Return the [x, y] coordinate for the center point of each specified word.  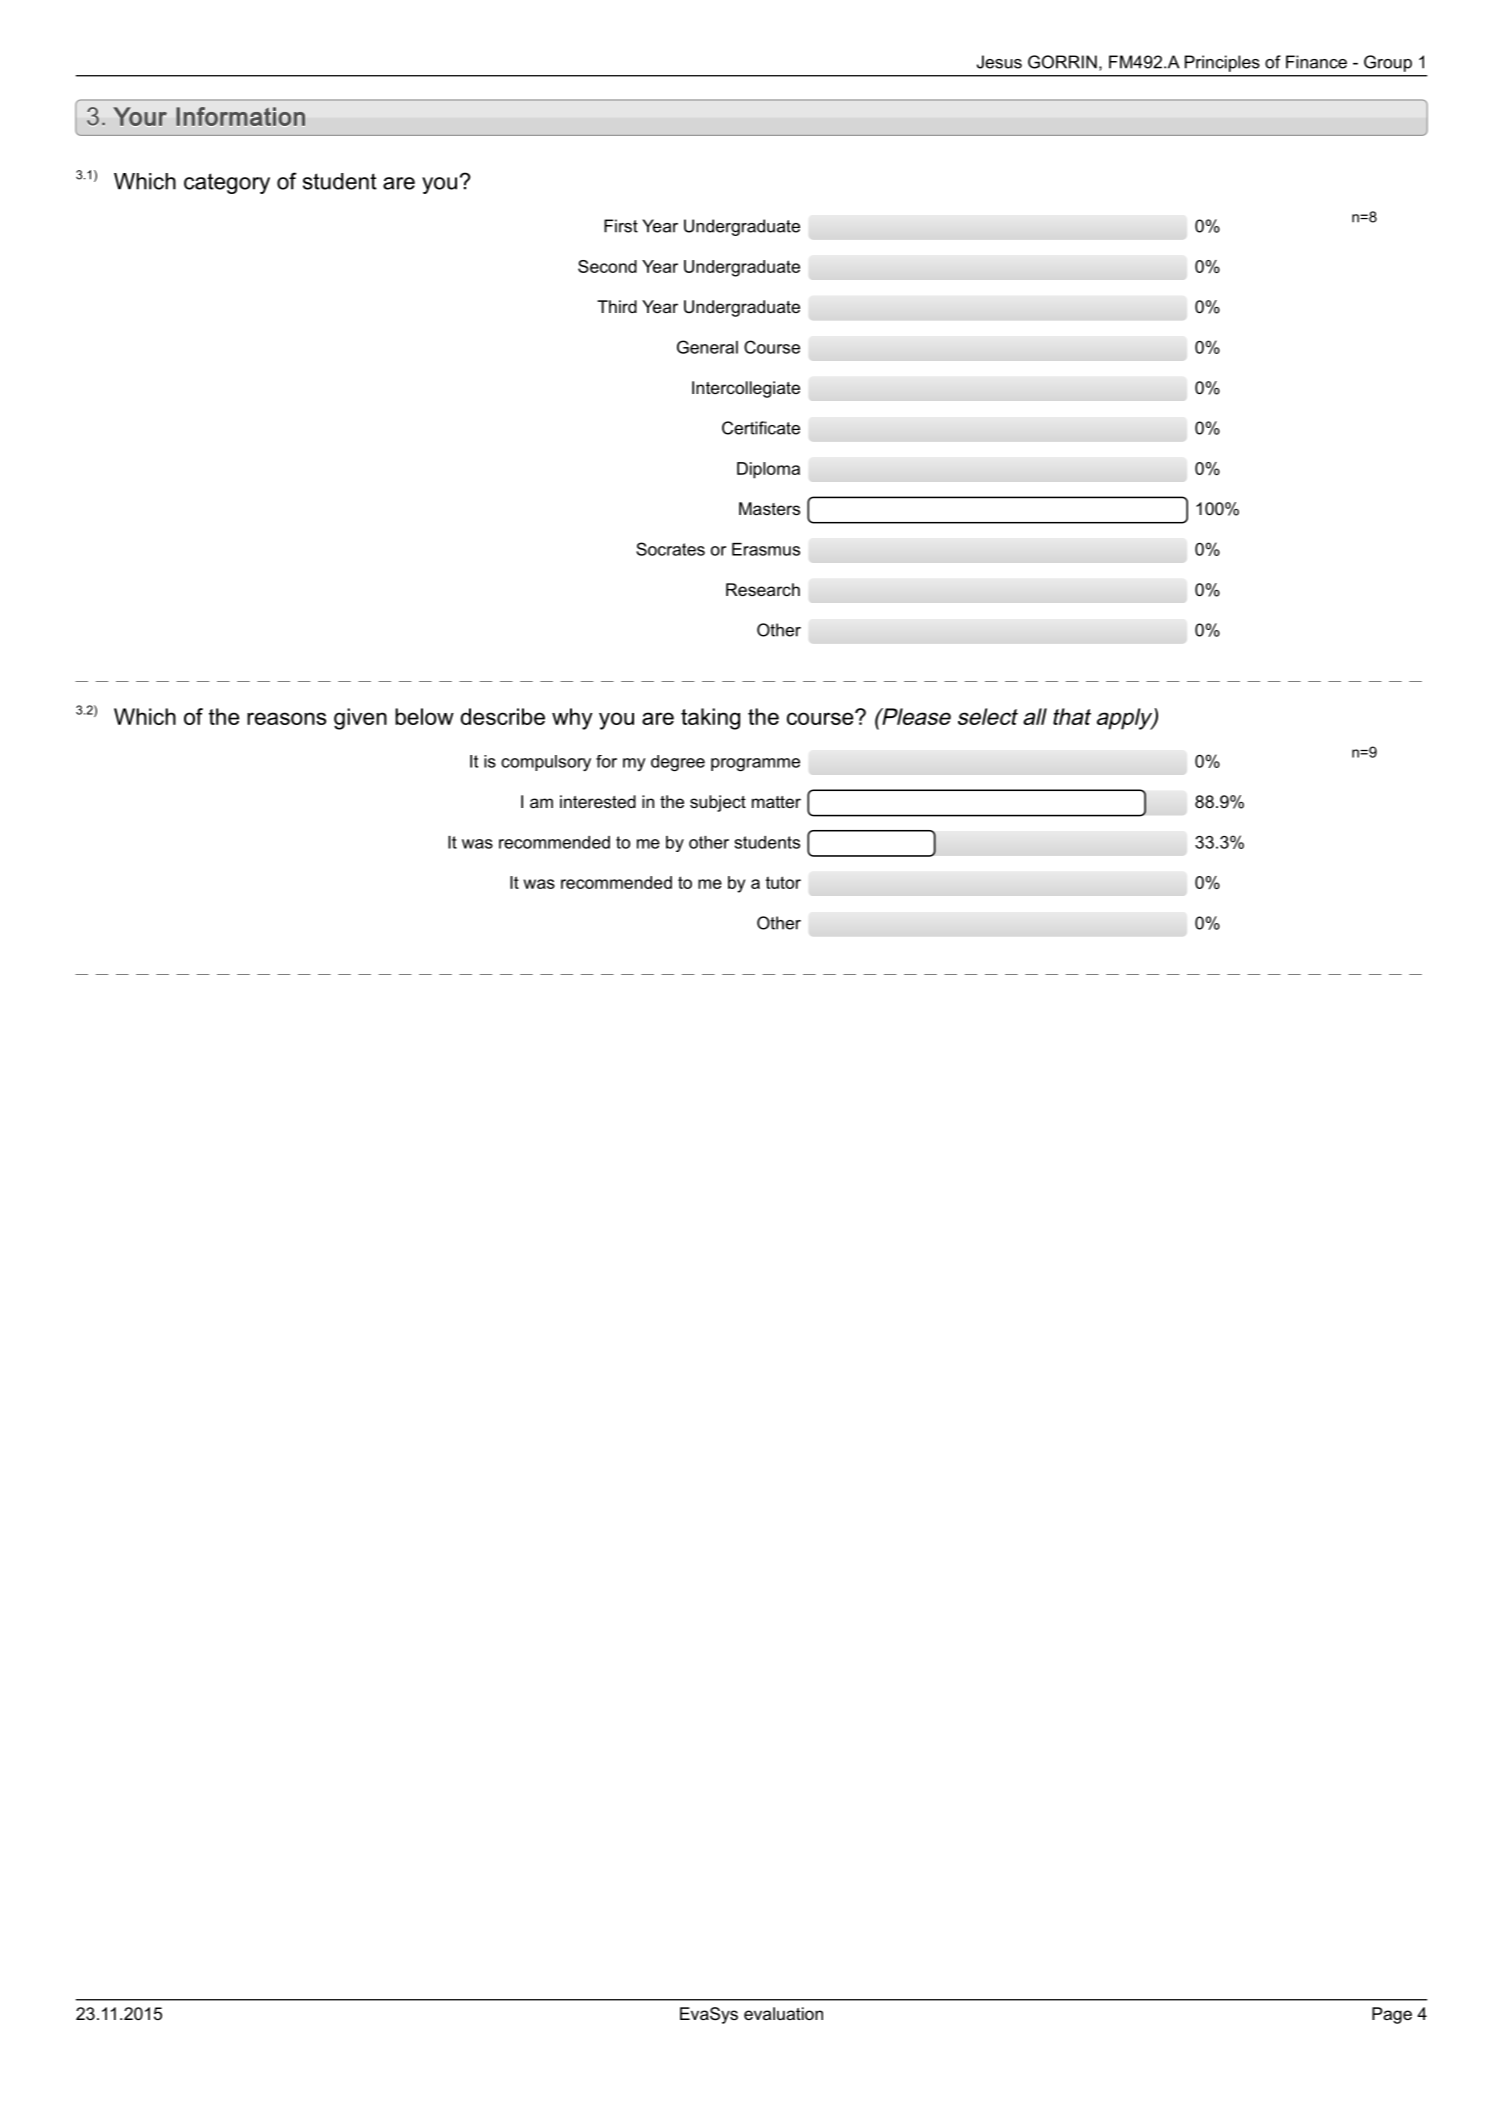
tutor [783, 882]
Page [1392, 2015]
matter [776, 802]
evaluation [783, 2013]
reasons [286, 718]
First [621, 226]
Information [240, 116]
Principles [1222, 63]
